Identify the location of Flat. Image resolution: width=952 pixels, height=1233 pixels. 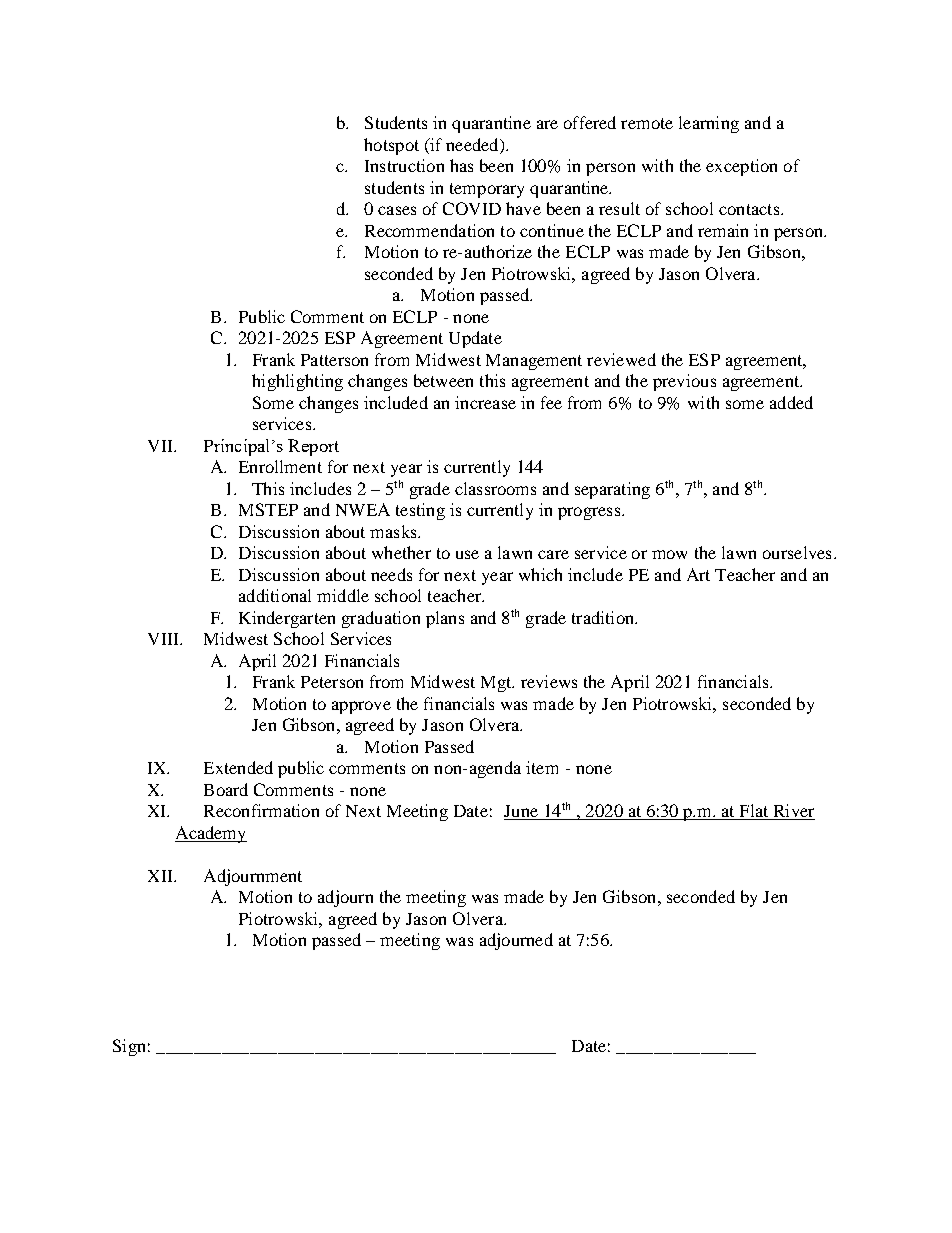
(754, 812).
